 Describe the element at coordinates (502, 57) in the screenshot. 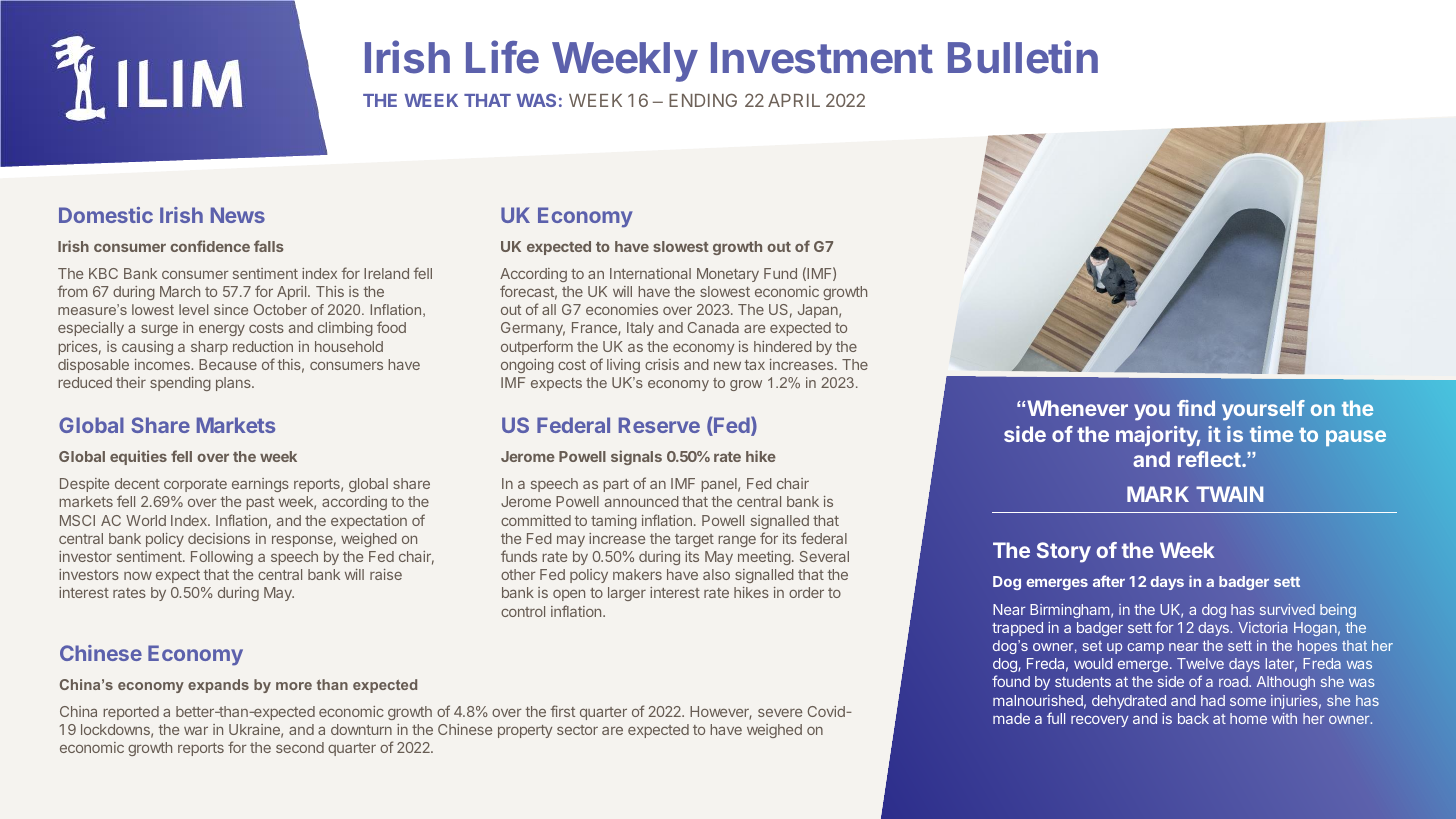

I see `Life` at that location.
